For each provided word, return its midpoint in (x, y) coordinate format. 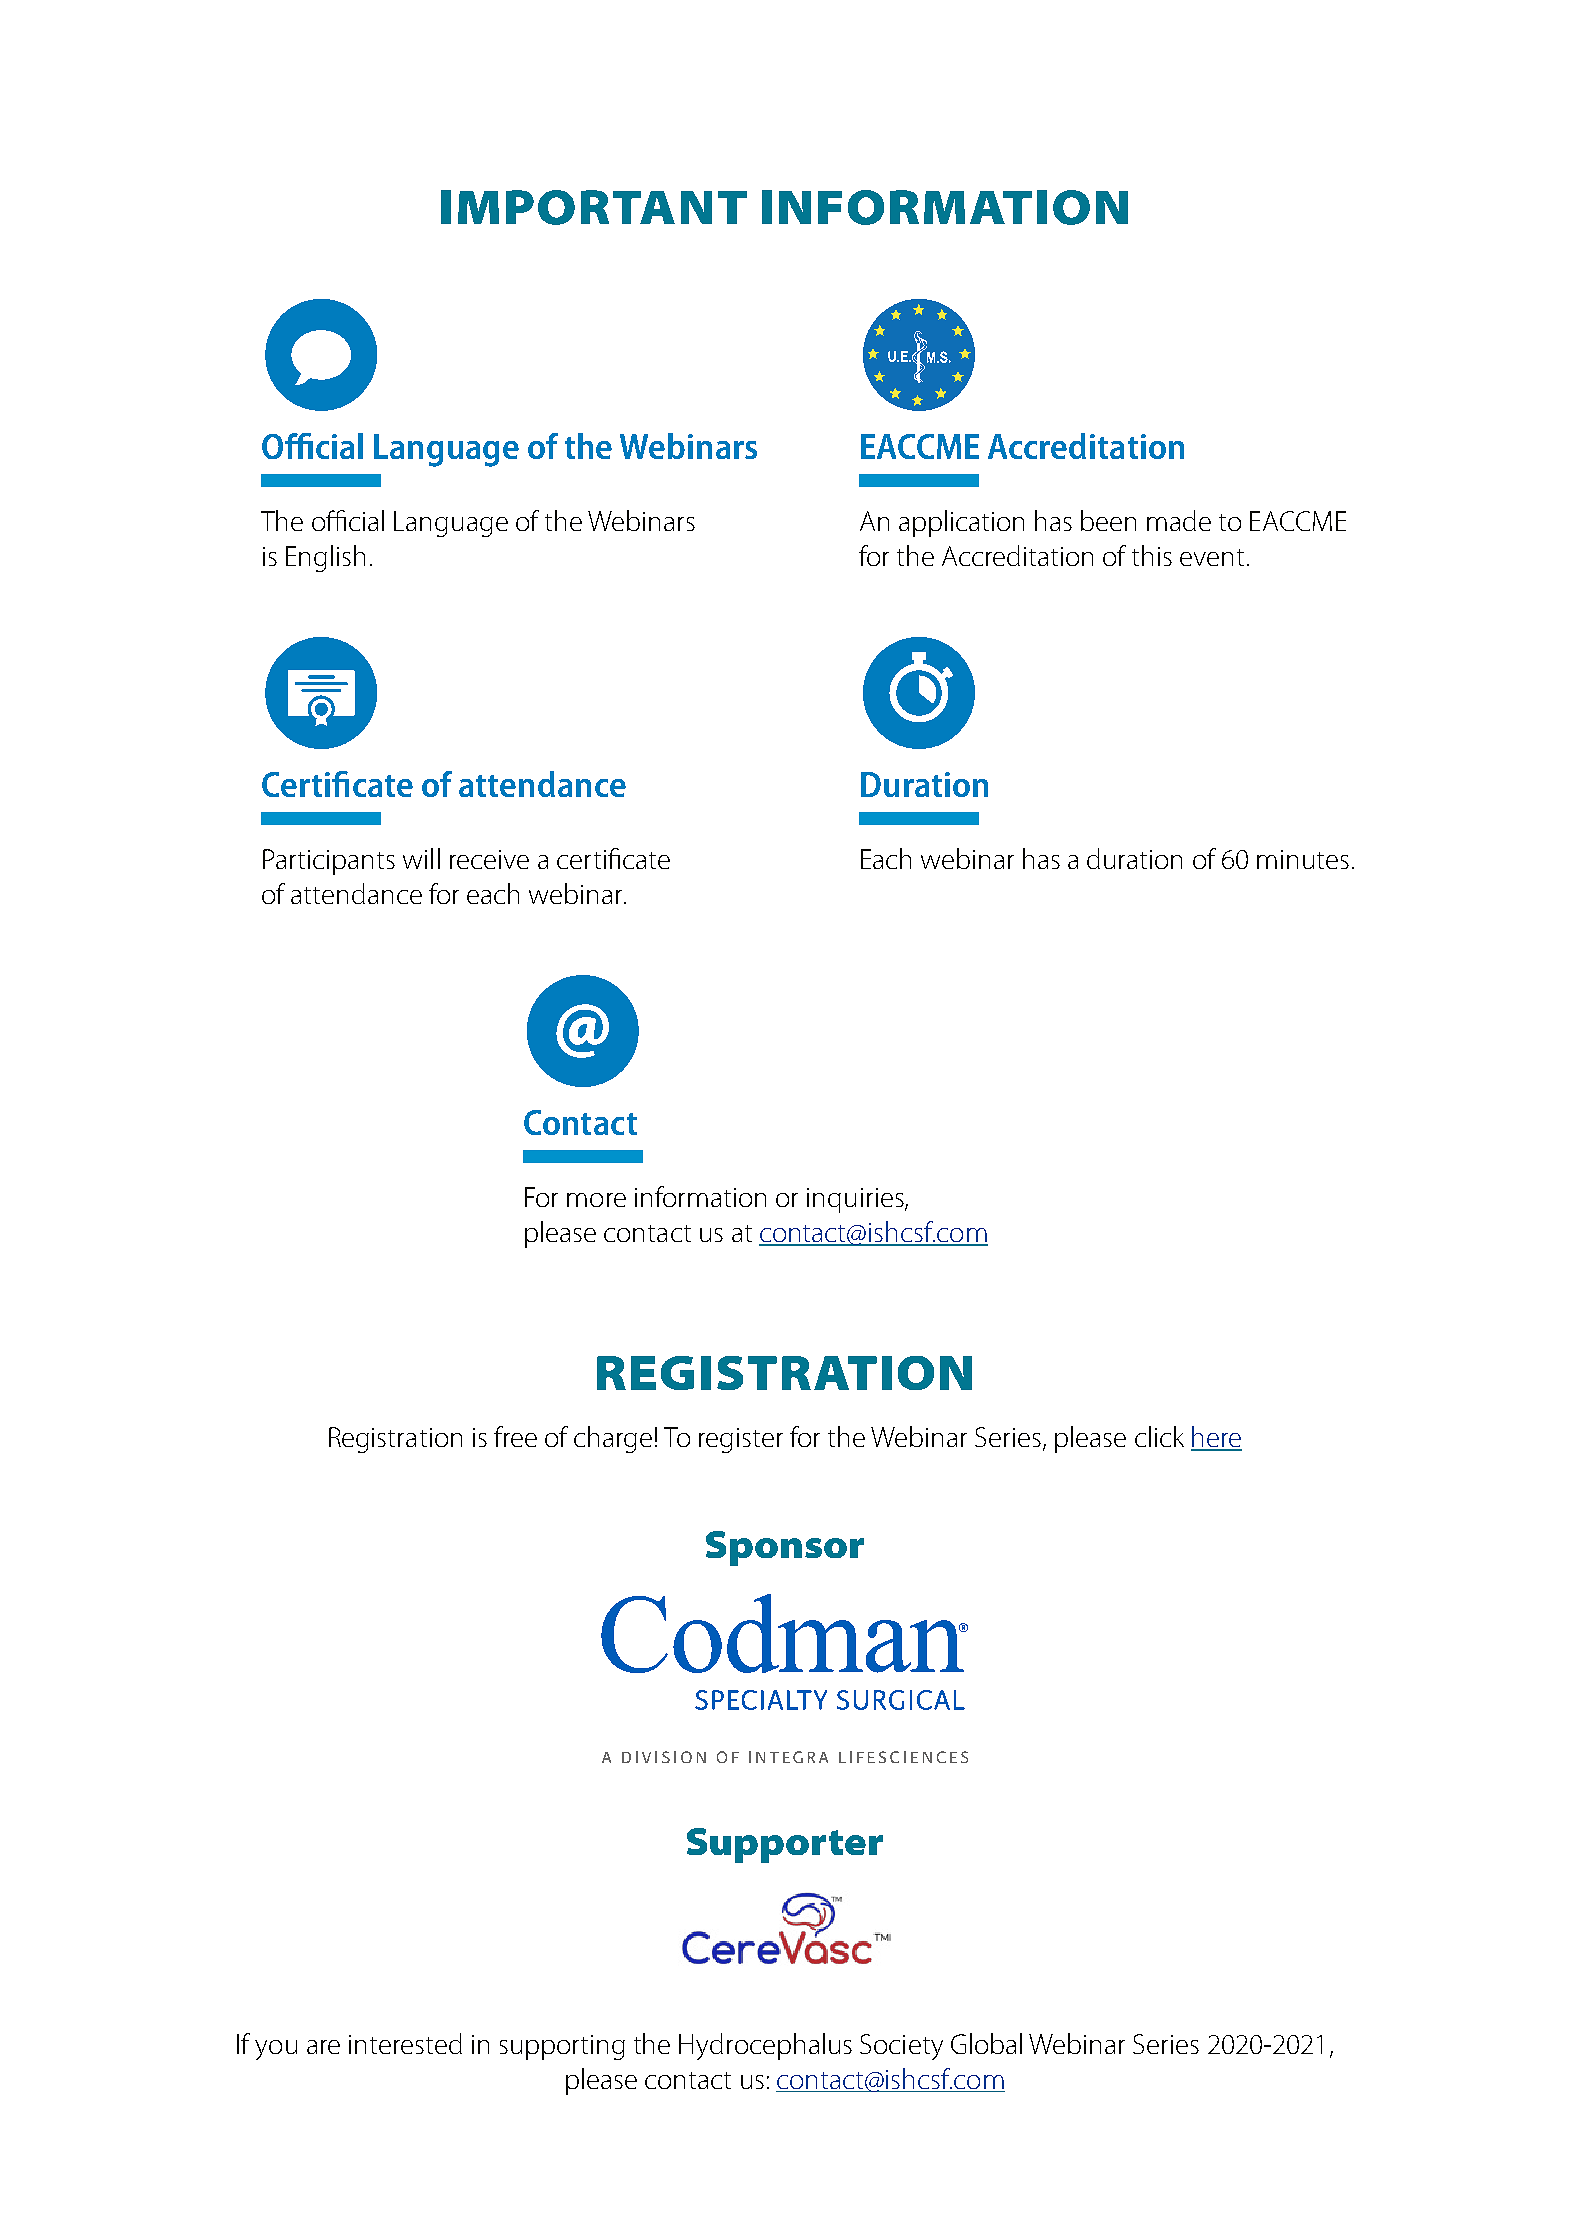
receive (489, 859)
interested (405, 2043)
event (1212, 557)
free (515, 1436)
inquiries (856, 1200)
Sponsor (785, 1548)
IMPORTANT (594, 207)
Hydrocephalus (765, 2046)
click (1159, 1436)
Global (986, 2043)
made (1179, 520)
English (325, 558)
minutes (1303, 859)
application (961, 523)
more (596, 1200)
